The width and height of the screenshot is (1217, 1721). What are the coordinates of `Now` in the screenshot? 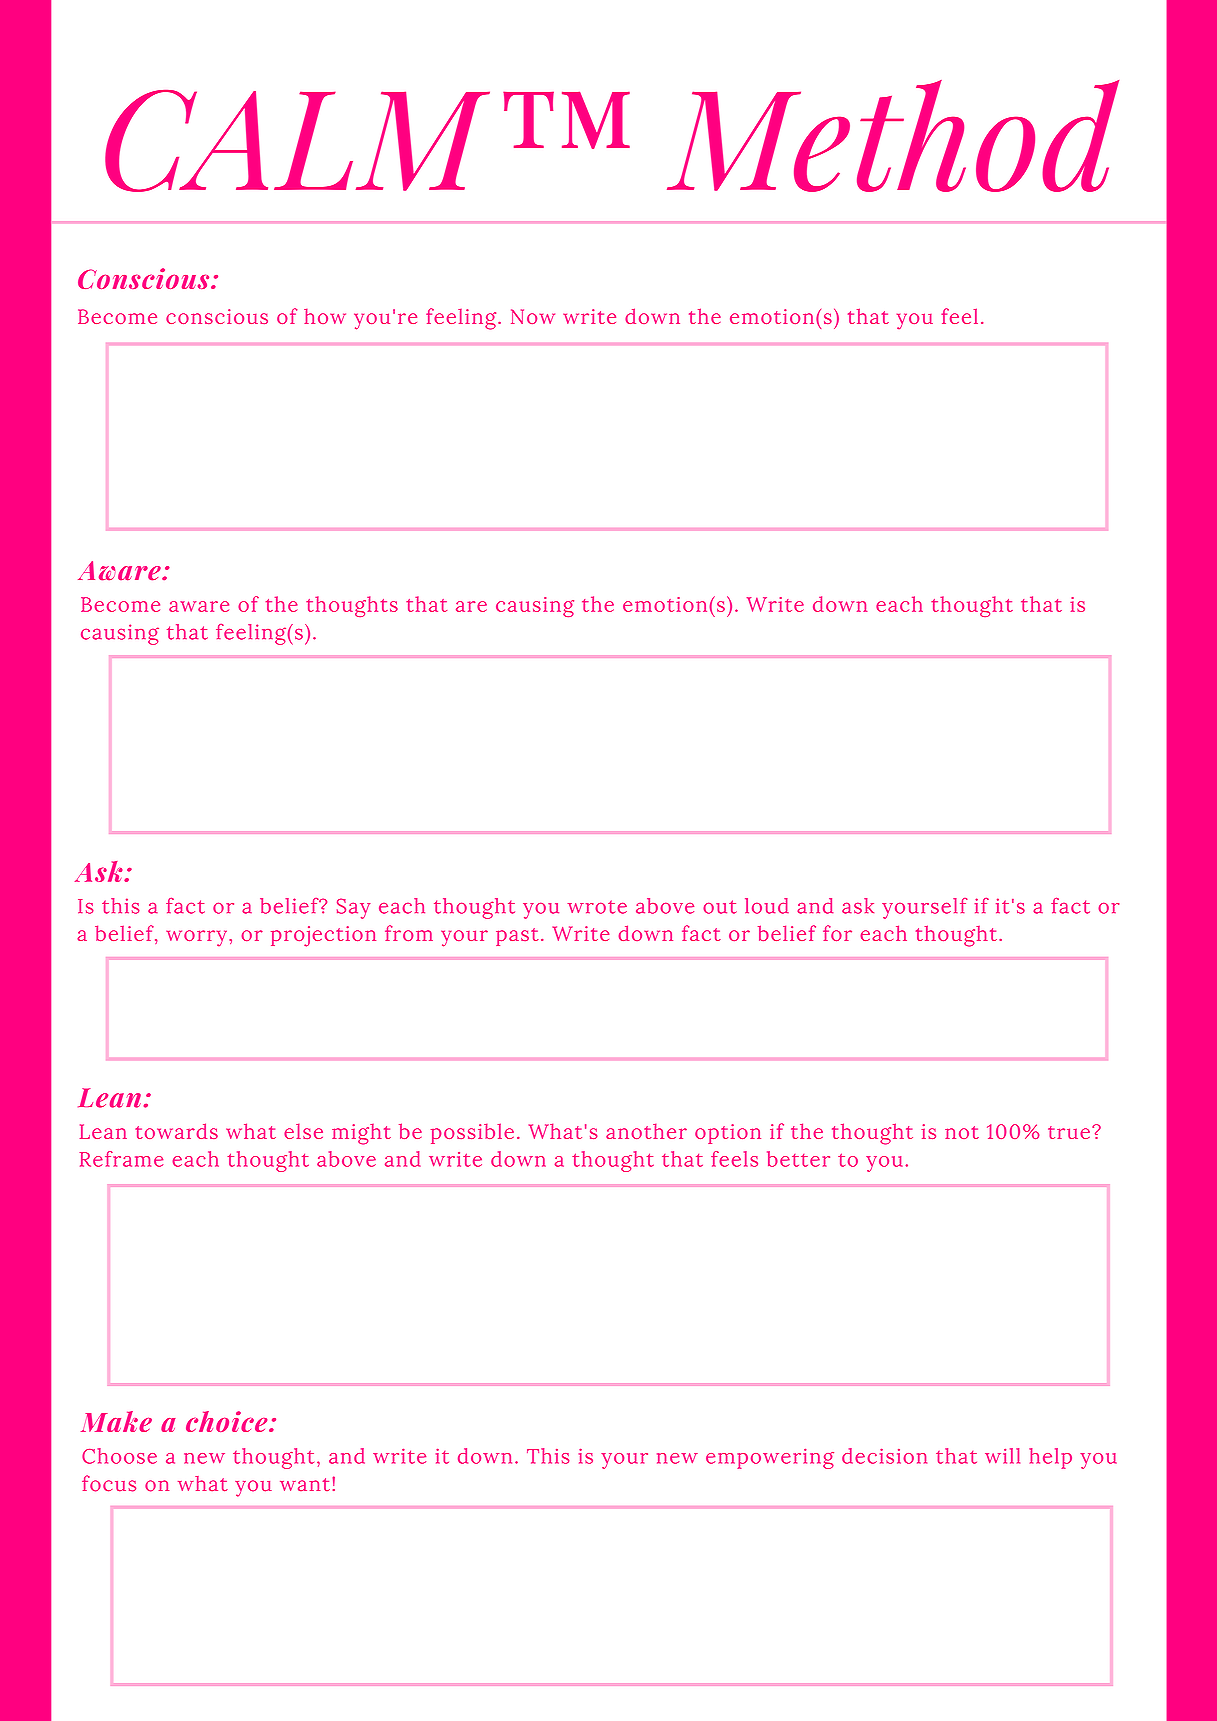 It's located at (533, 316).
